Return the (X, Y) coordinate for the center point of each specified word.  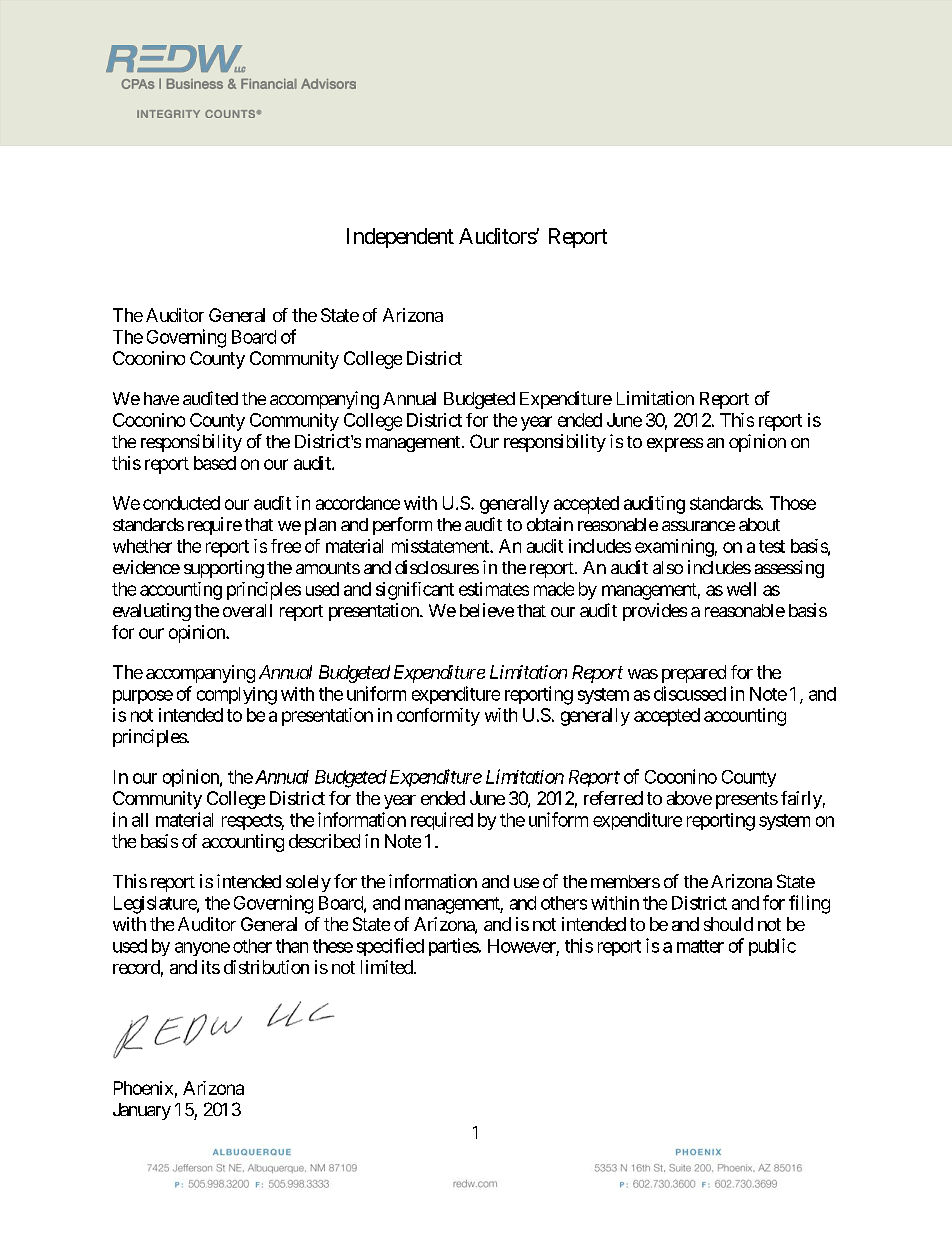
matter (700, 946)
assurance (698, 526)
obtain (550, 524)
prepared (694, 674)
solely (308, 883)
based (215, 463)
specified (390, 947)
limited (387, 967)
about (759, 524)
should (728, 924)
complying (237, 696)
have (161, 398)
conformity (438, 717)
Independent (400, 238)
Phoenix (143, 1088)
